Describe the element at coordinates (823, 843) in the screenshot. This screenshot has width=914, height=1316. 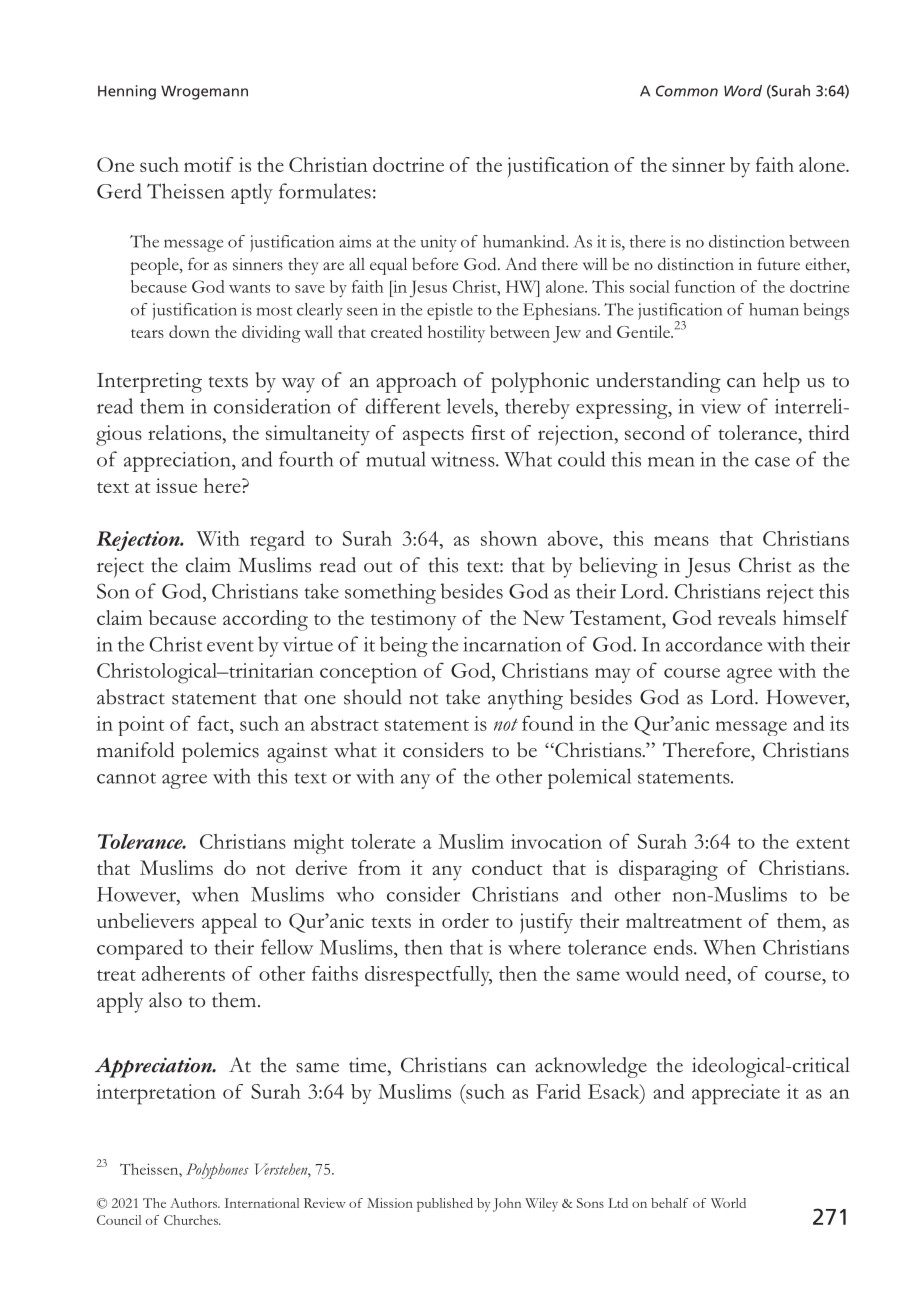
I see `extent` at that location.
